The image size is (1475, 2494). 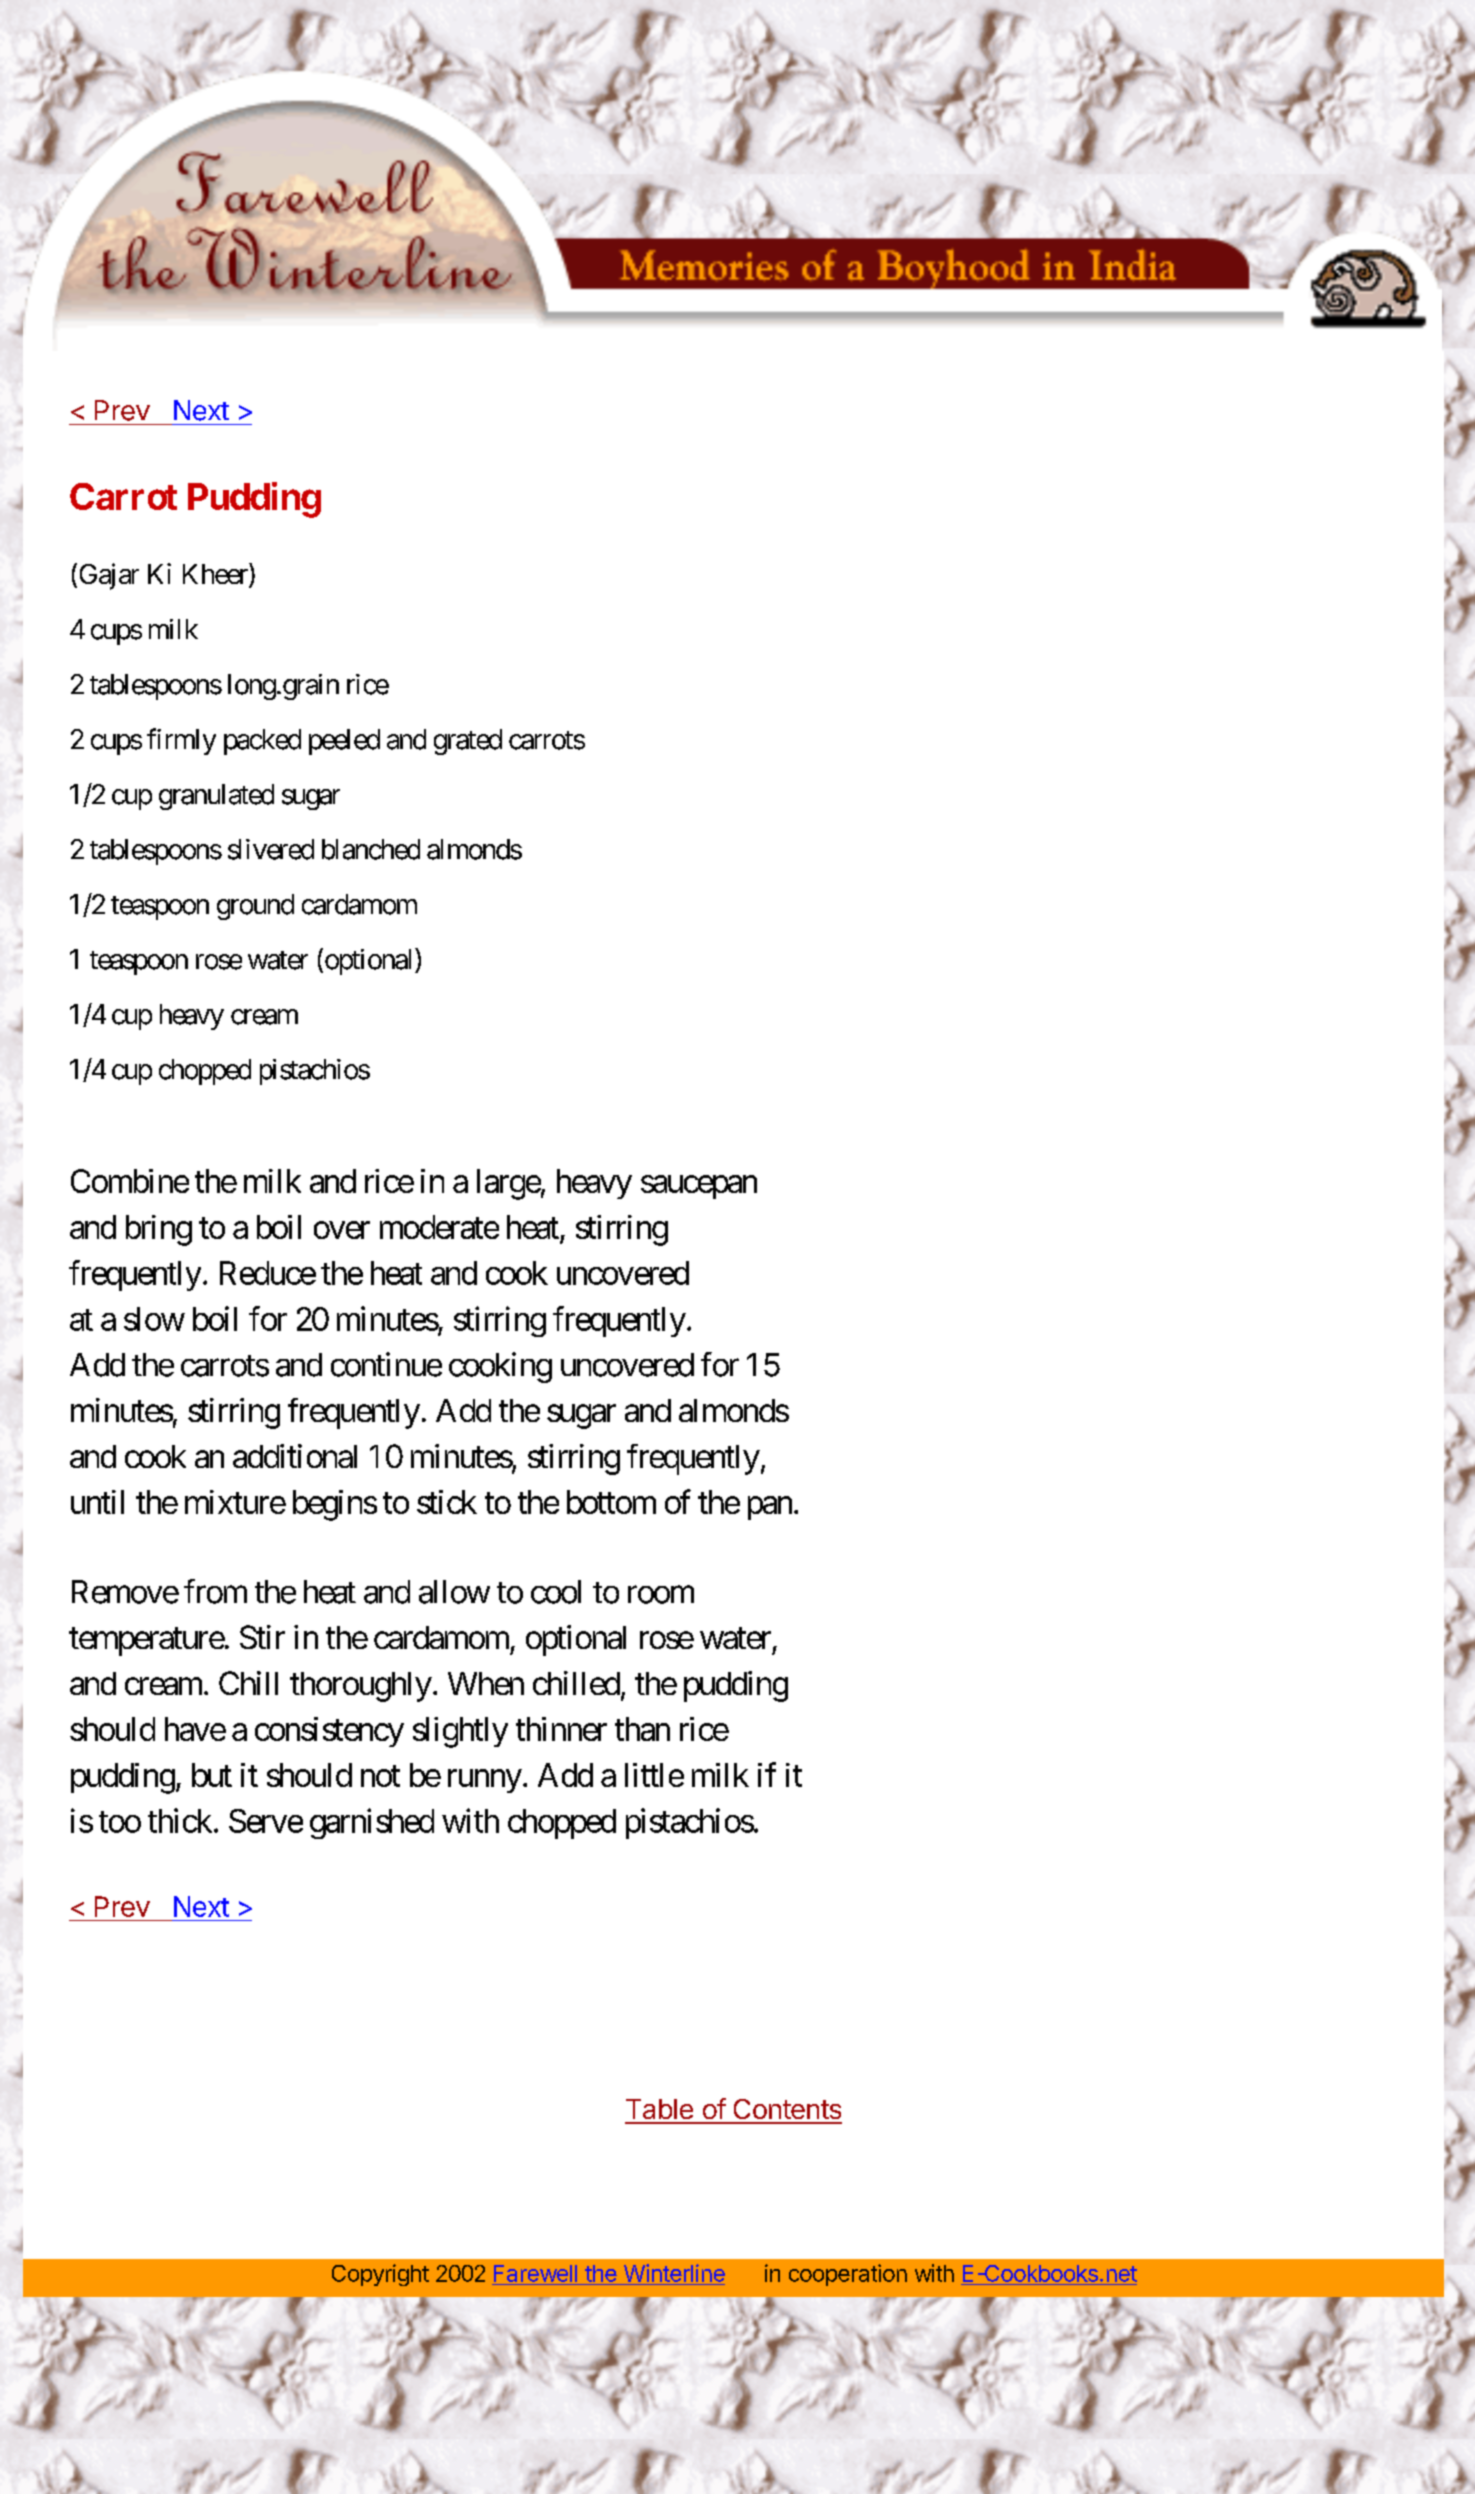 What do you see at coordinates (380, 2275) in the image?
I see `Copyright` at bounding box center [380, 2275].
